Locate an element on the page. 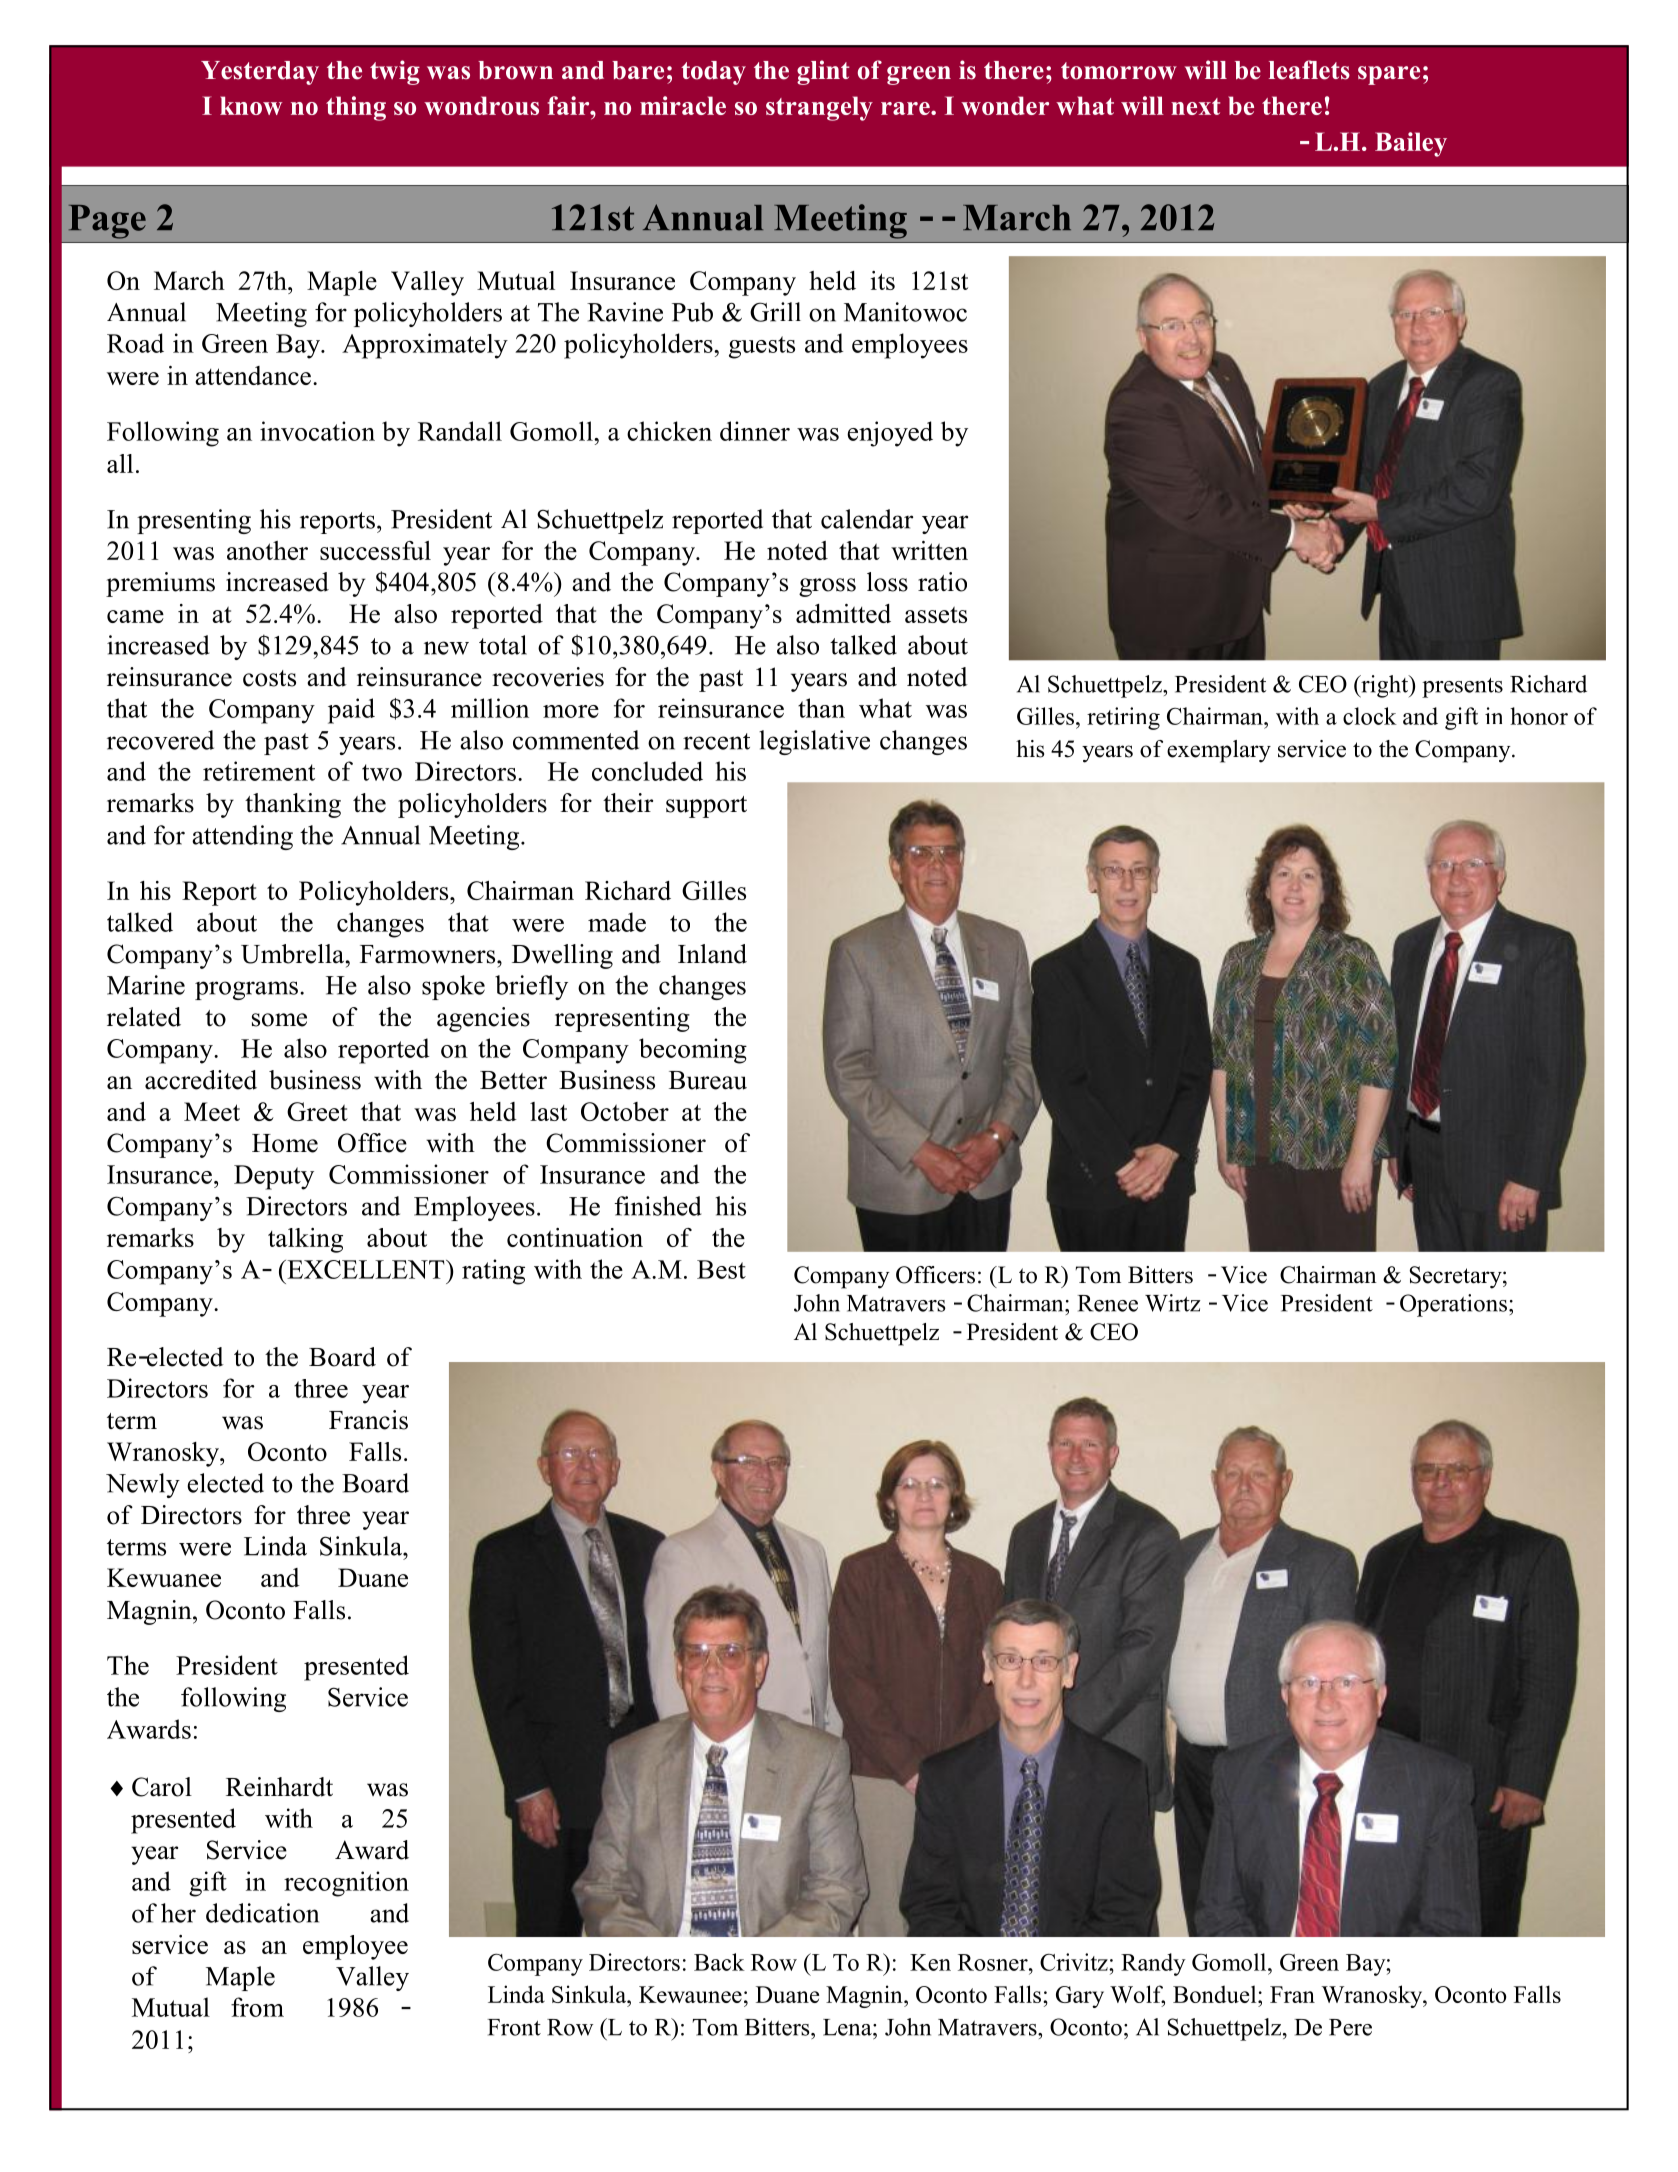 Image resolution: width=1678 pixels, height=2172 pixels. Back is located at coordinates (719, 1962).
